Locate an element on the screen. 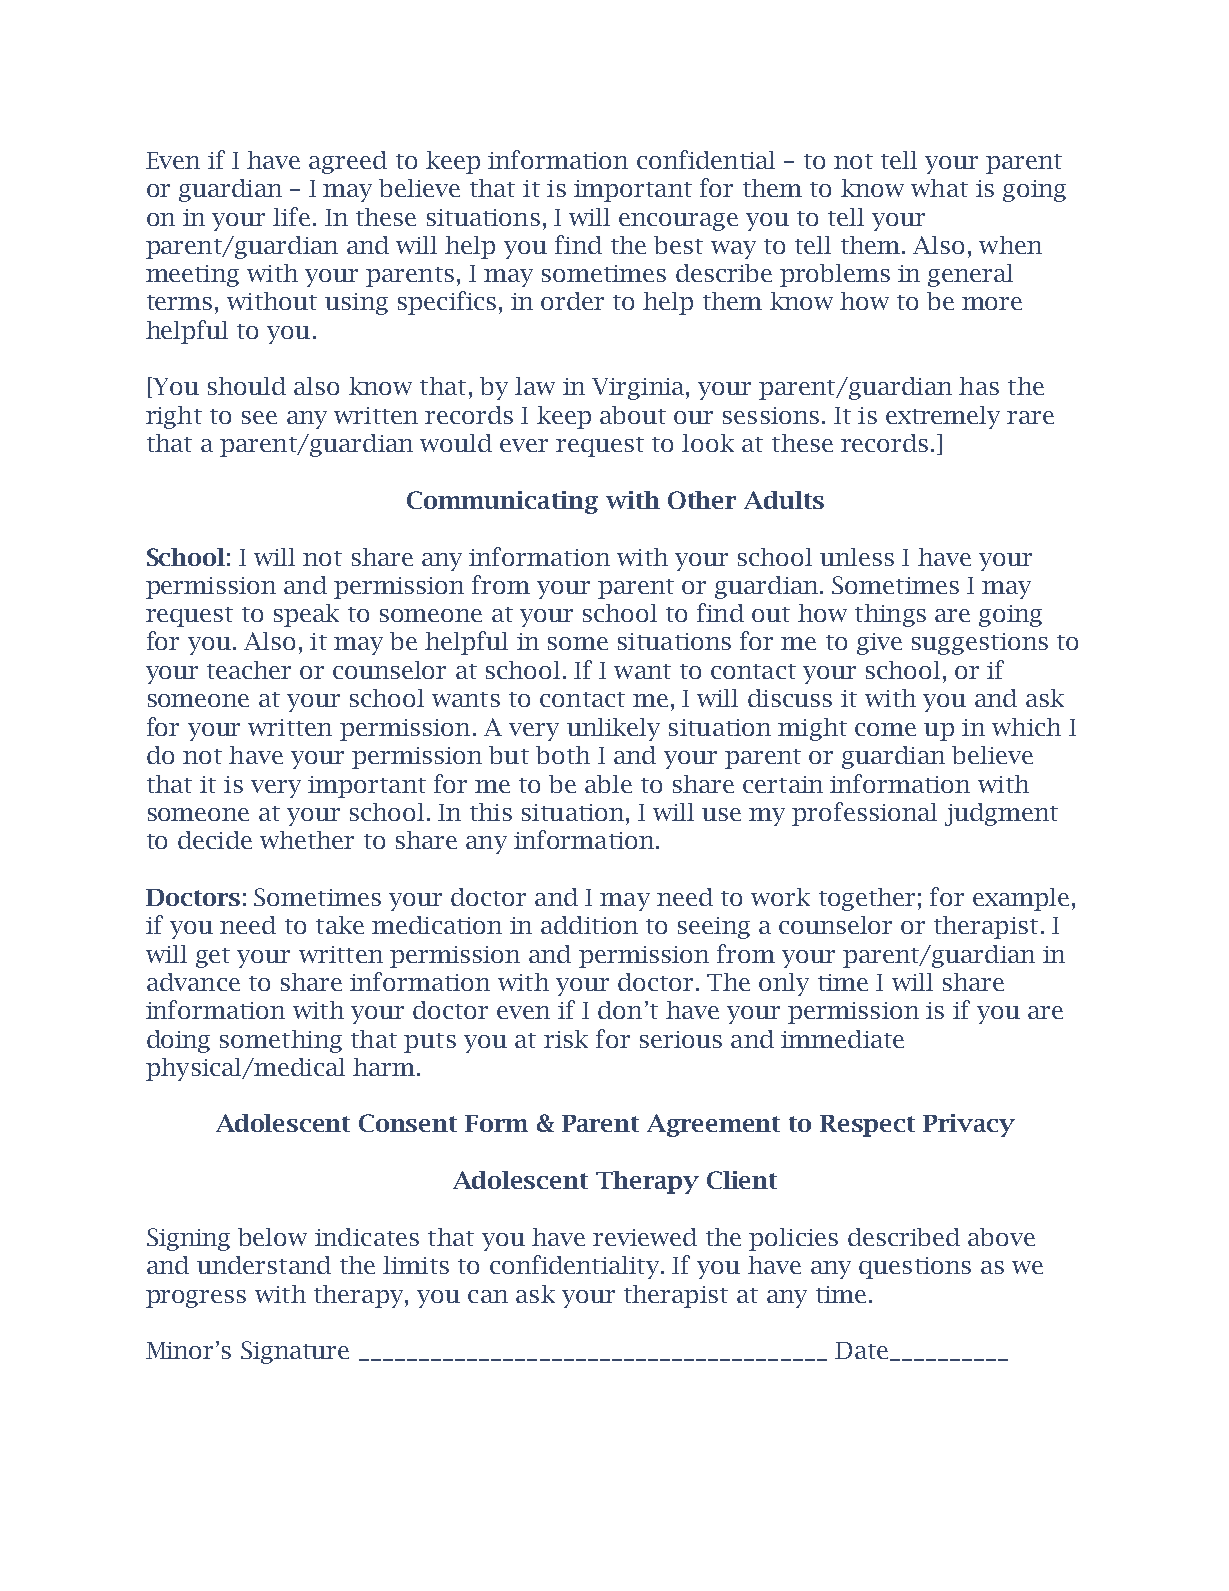  take is located at coordinates (340, 925).
